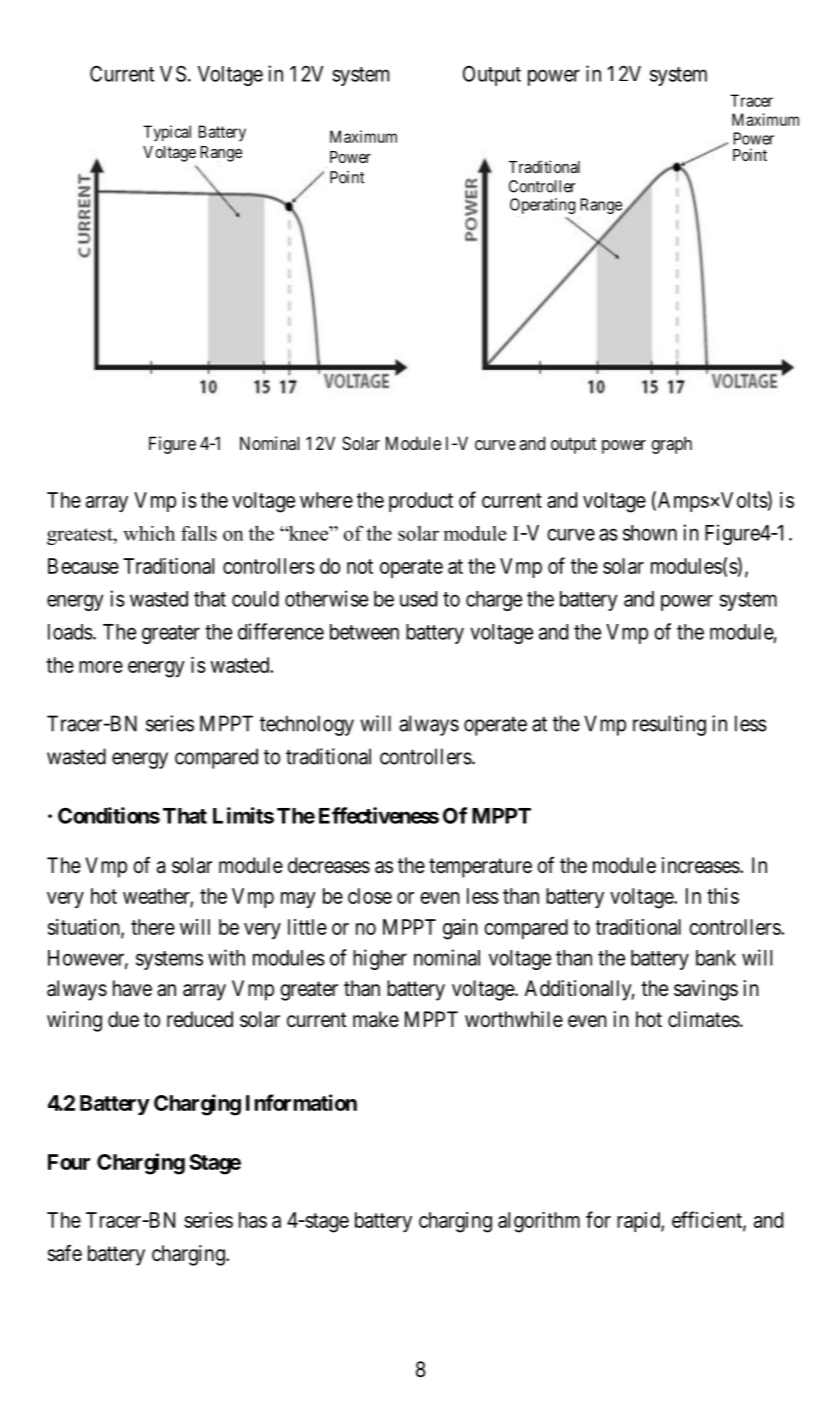  Describe the element at coordinates (669, 725) in the screenshot. I see `resulting` at that location.
